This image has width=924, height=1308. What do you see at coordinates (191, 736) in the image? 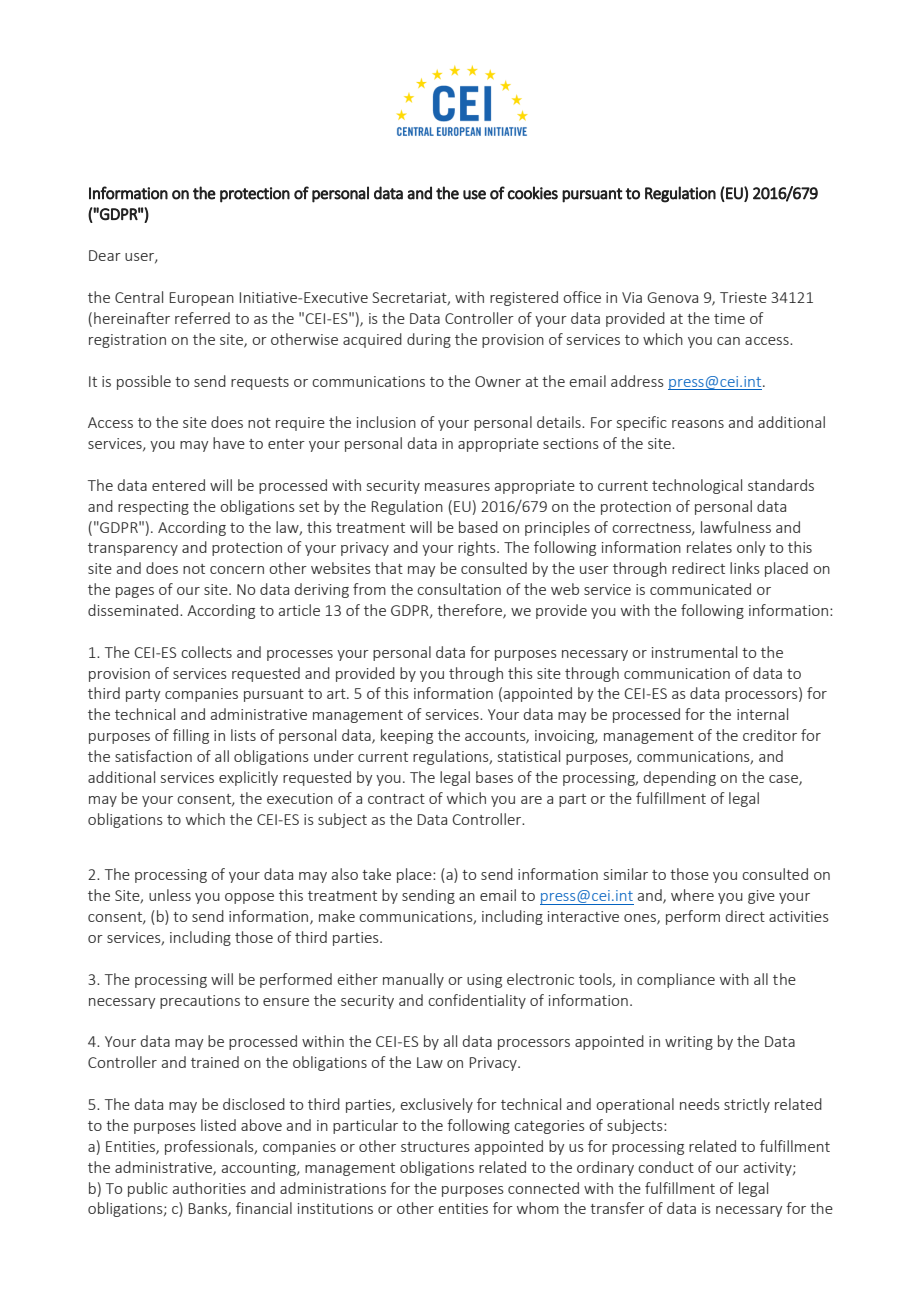
I see `filling` at bounding box center [191, 736].
